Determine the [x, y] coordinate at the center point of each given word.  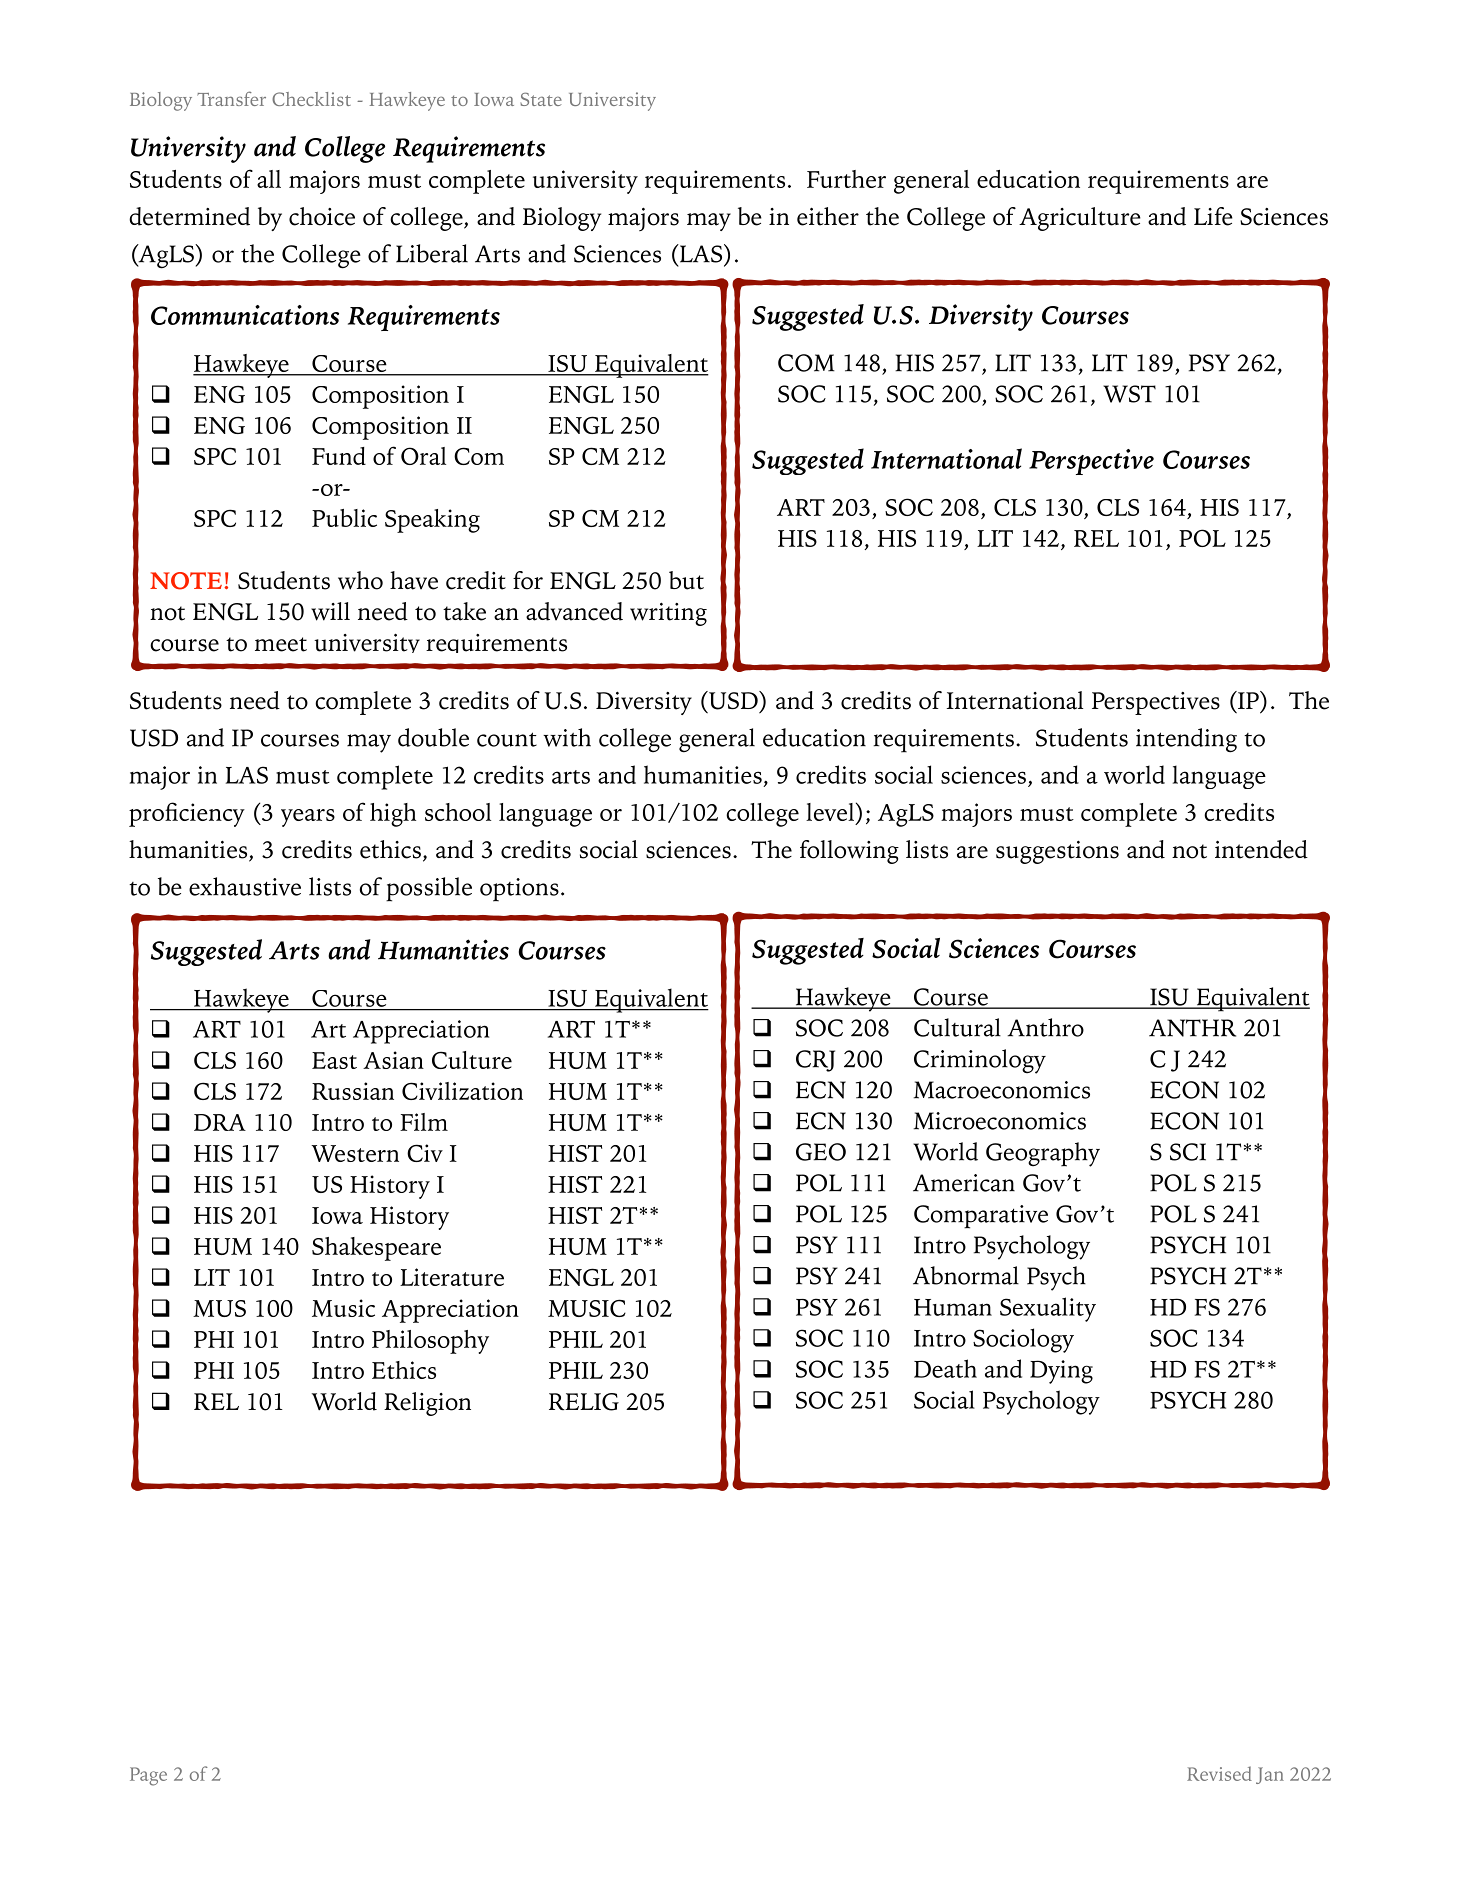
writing [668, 614]
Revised [1219, 1773]
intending [1186, 740]
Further [846, 179]
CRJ [815, 1061]
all [269, 179]
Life [1213, 216]
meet [281, 644]
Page [148, 1776]
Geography [1043, 1154]
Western [355, 1153]
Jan [1270, 1775]
